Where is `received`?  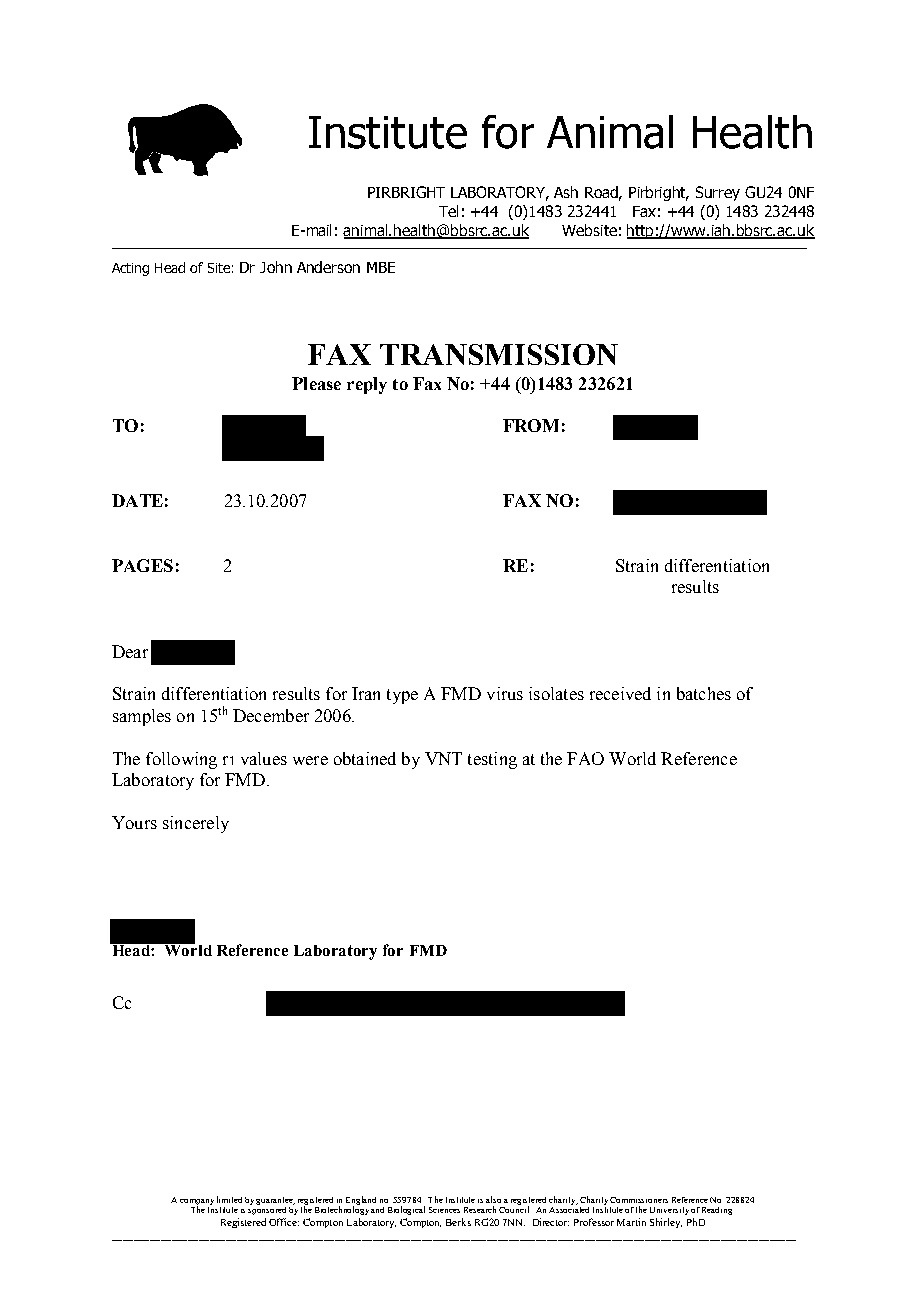
received is located at coordinates (620, 693).
